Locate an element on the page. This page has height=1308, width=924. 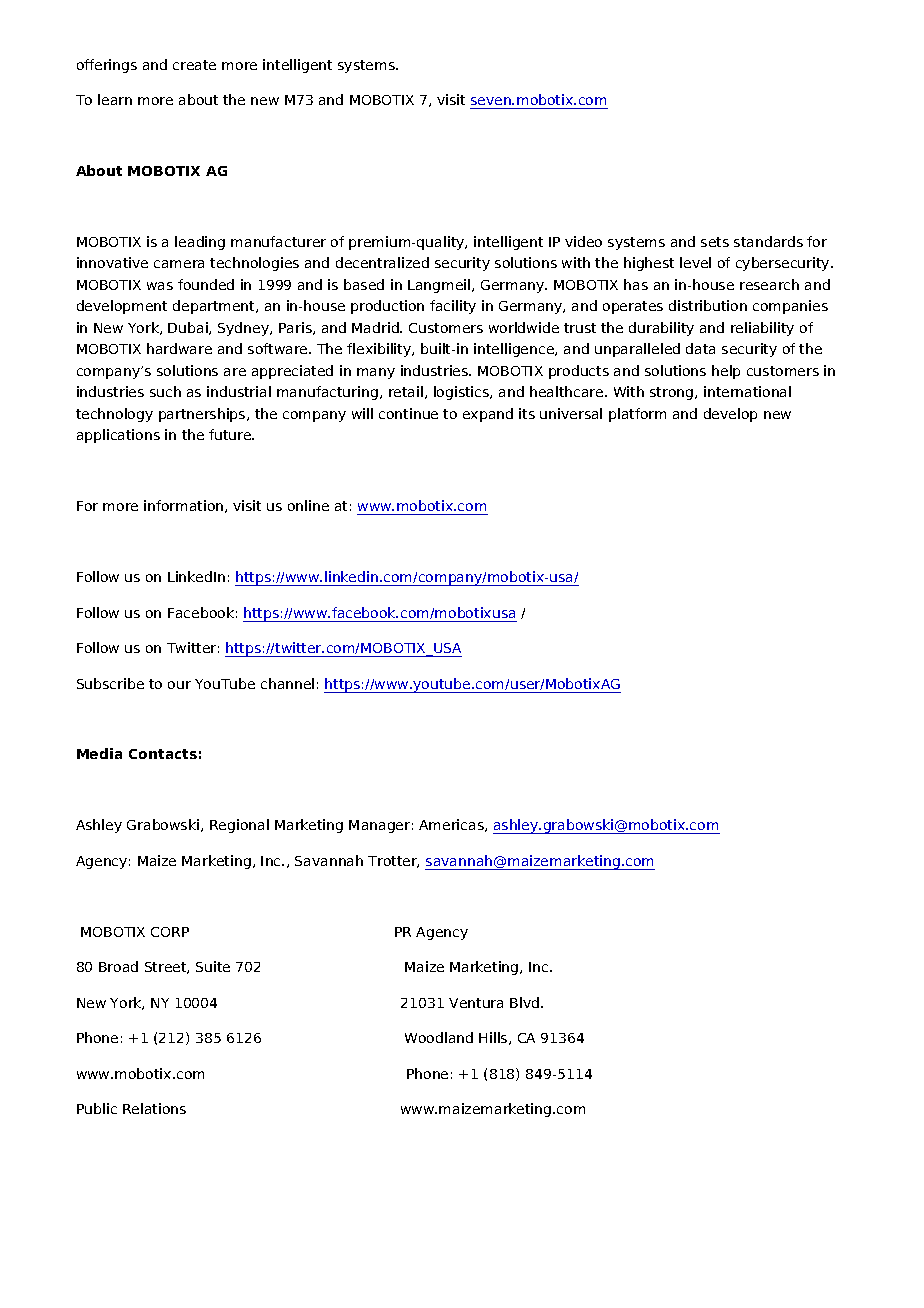
create is located at coordinates (194, 65).
